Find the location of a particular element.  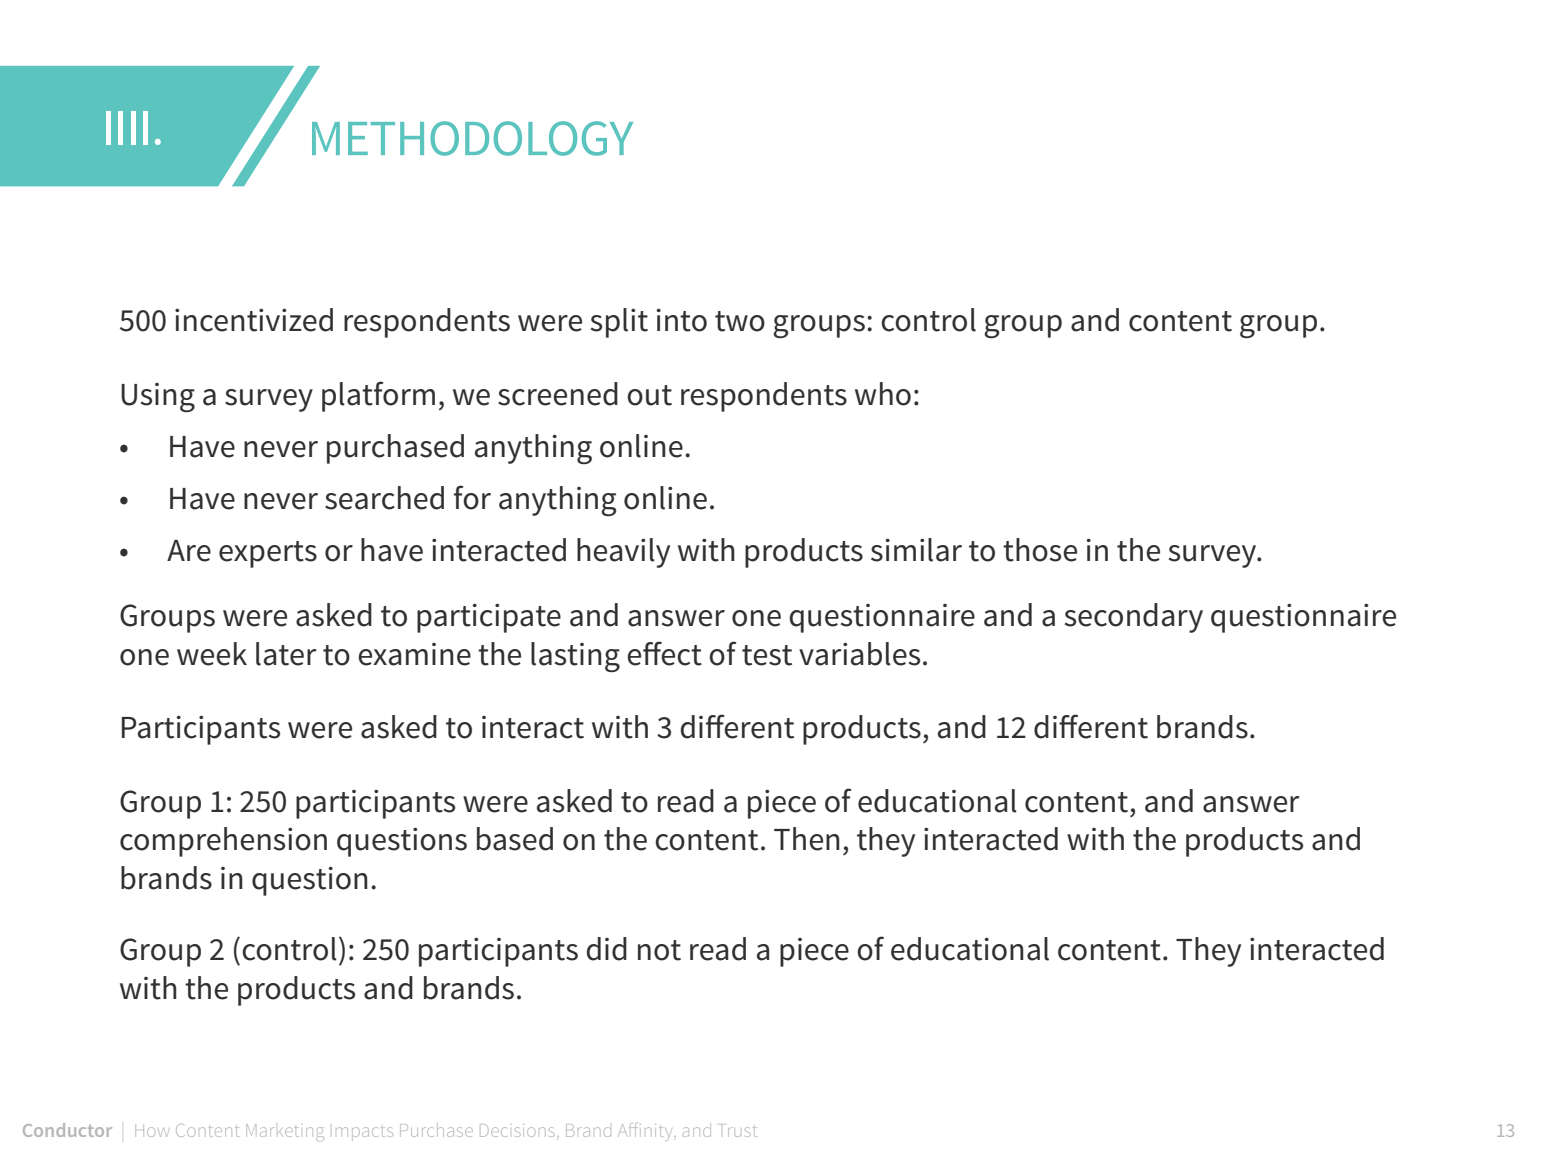

Trust is located at coordinates (739, 1130).
